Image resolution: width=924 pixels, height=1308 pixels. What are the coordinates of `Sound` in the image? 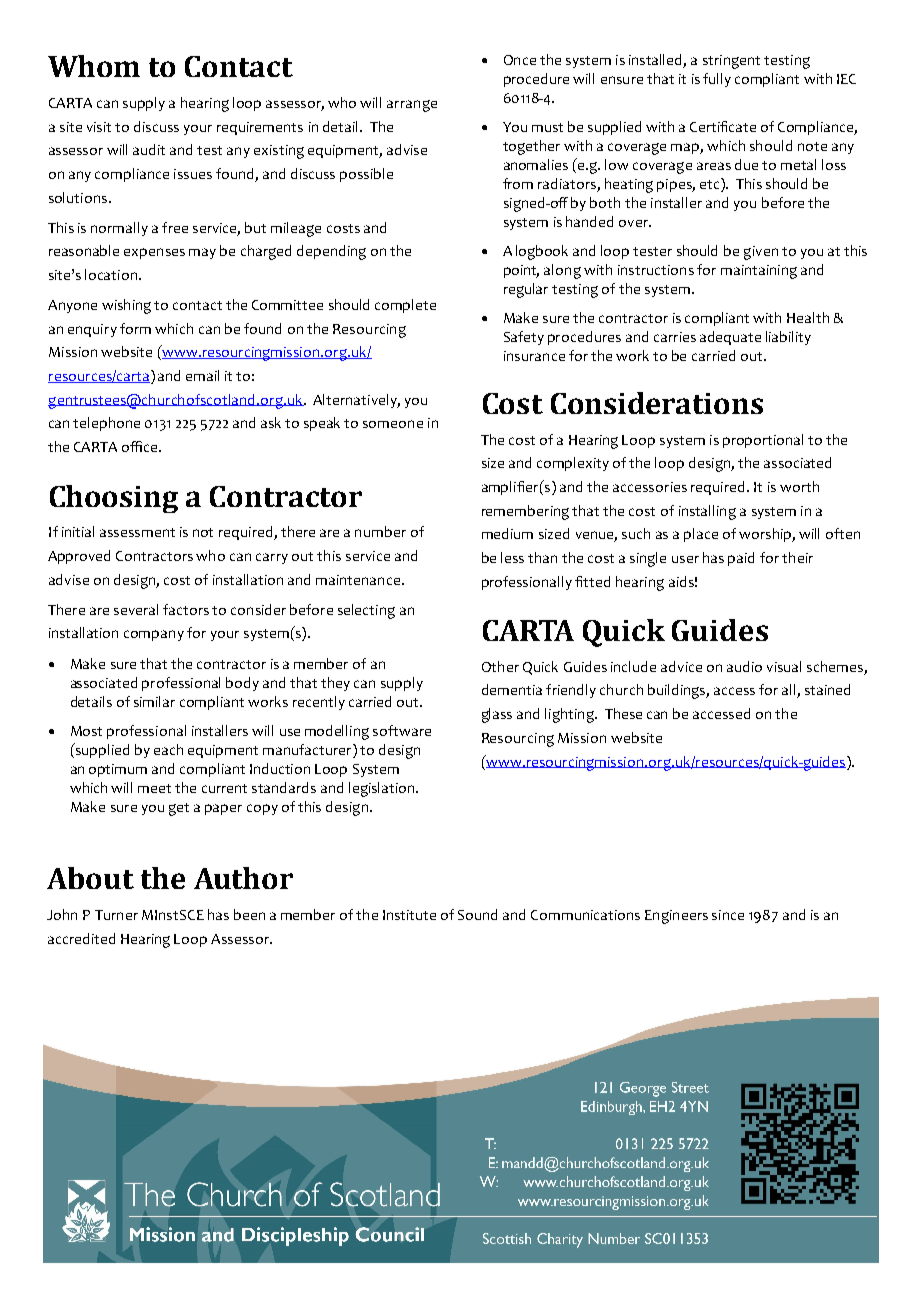 It's located at (477, 914).
